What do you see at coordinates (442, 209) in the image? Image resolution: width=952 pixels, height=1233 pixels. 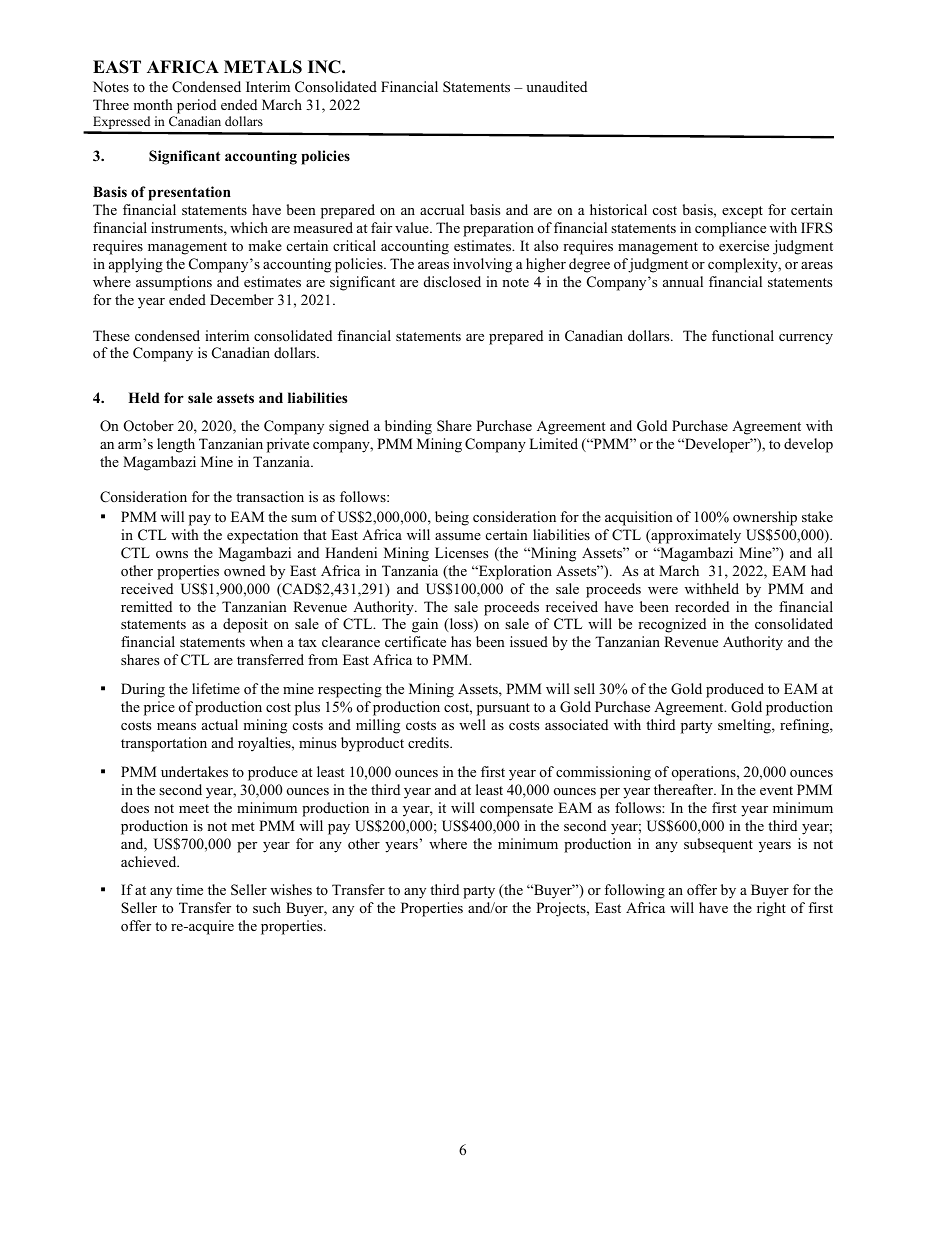 I see `accrual` at bounding box center [442, 209].
